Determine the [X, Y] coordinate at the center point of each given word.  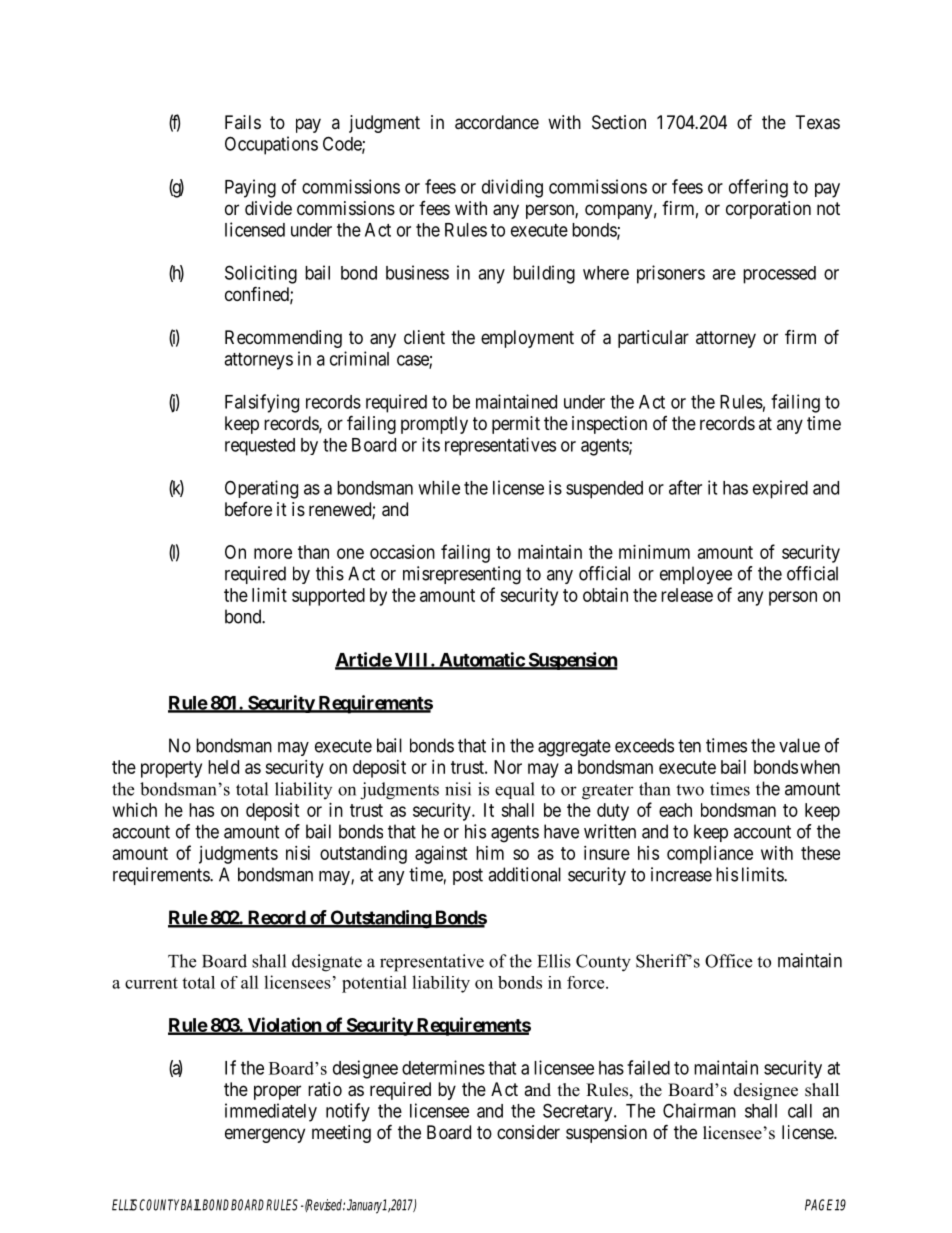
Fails [243, 122]
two [690, 790]
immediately [271, 1112]
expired [780, 489]
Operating [261, 489]
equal [515, 790]
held [223, 767]
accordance [497, 122]
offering [758, 188]
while [439, 487]
